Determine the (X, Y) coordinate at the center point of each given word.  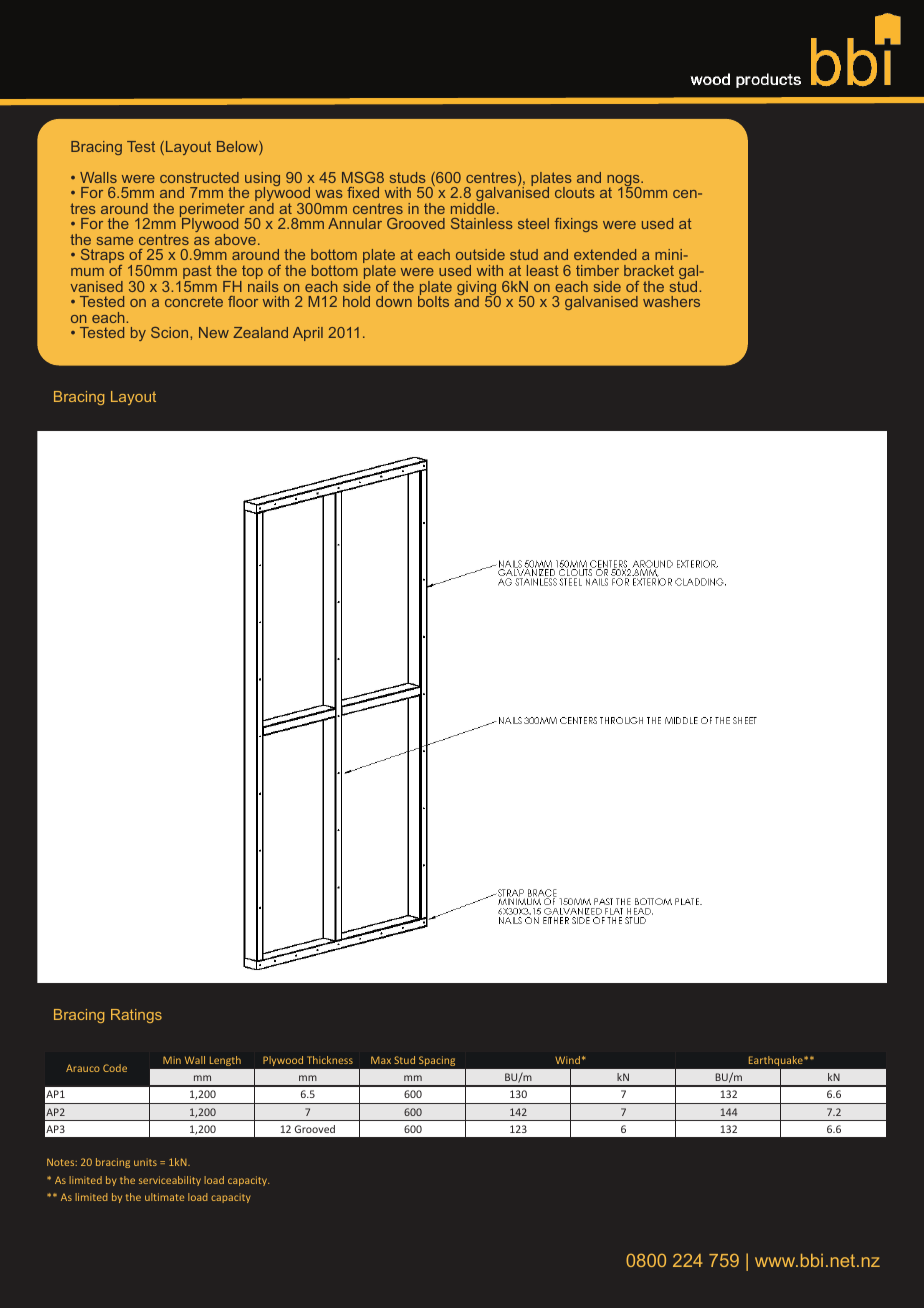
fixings (576, 225)
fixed (363, 192)
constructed (199, 177)
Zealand (260, 332)
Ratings (136, 1016)
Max (381, 1060)
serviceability (170, 1181)
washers (671, 301)
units (145, 1162)
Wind (567, 1060)
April (308, 334)
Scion (171, 332)
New (214, 332)
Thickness (330, 1060)
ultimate (164, 1197)
